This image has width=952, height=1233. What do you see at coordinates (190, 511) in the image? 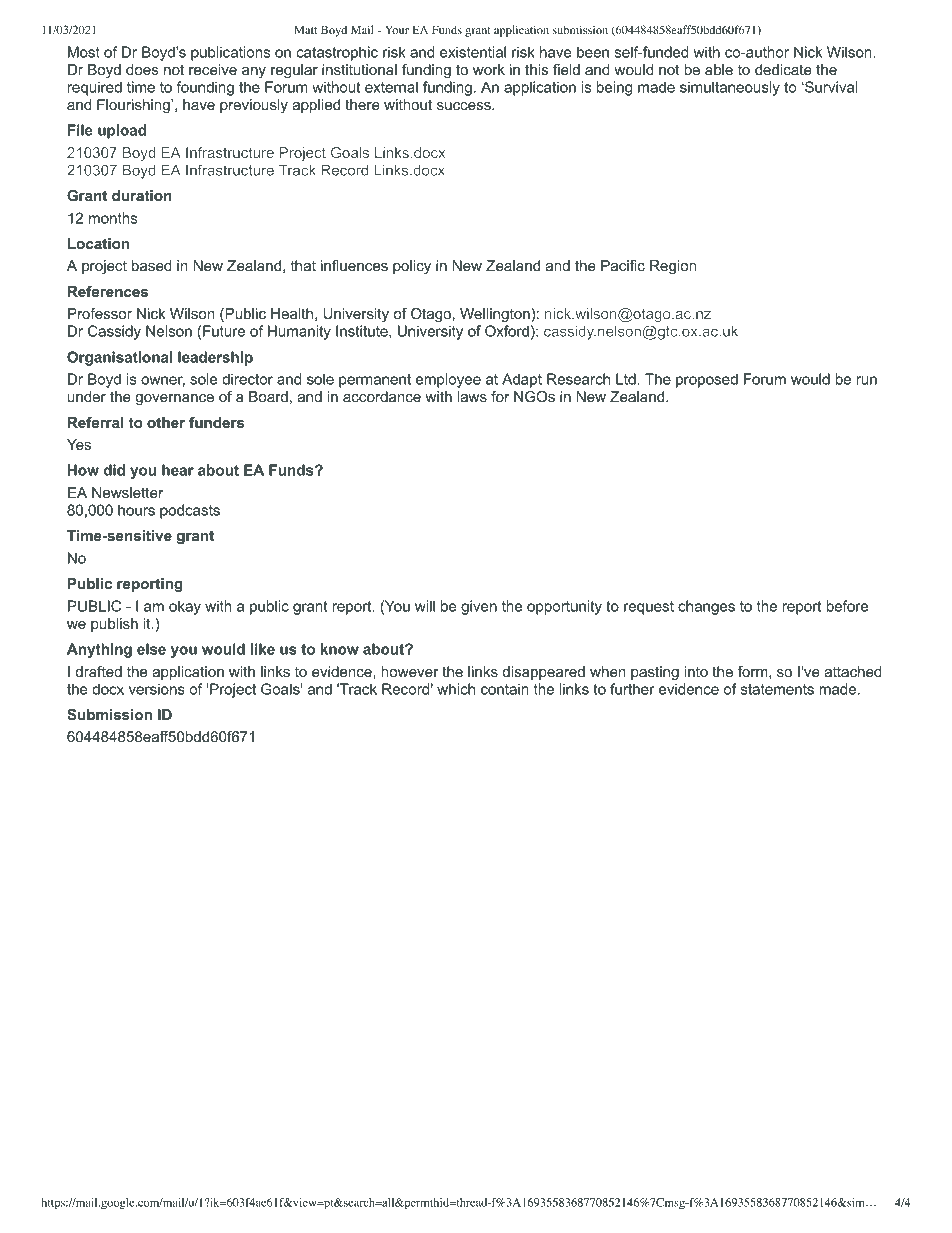
I see `podcasts` at bounding box center [190, 511].
